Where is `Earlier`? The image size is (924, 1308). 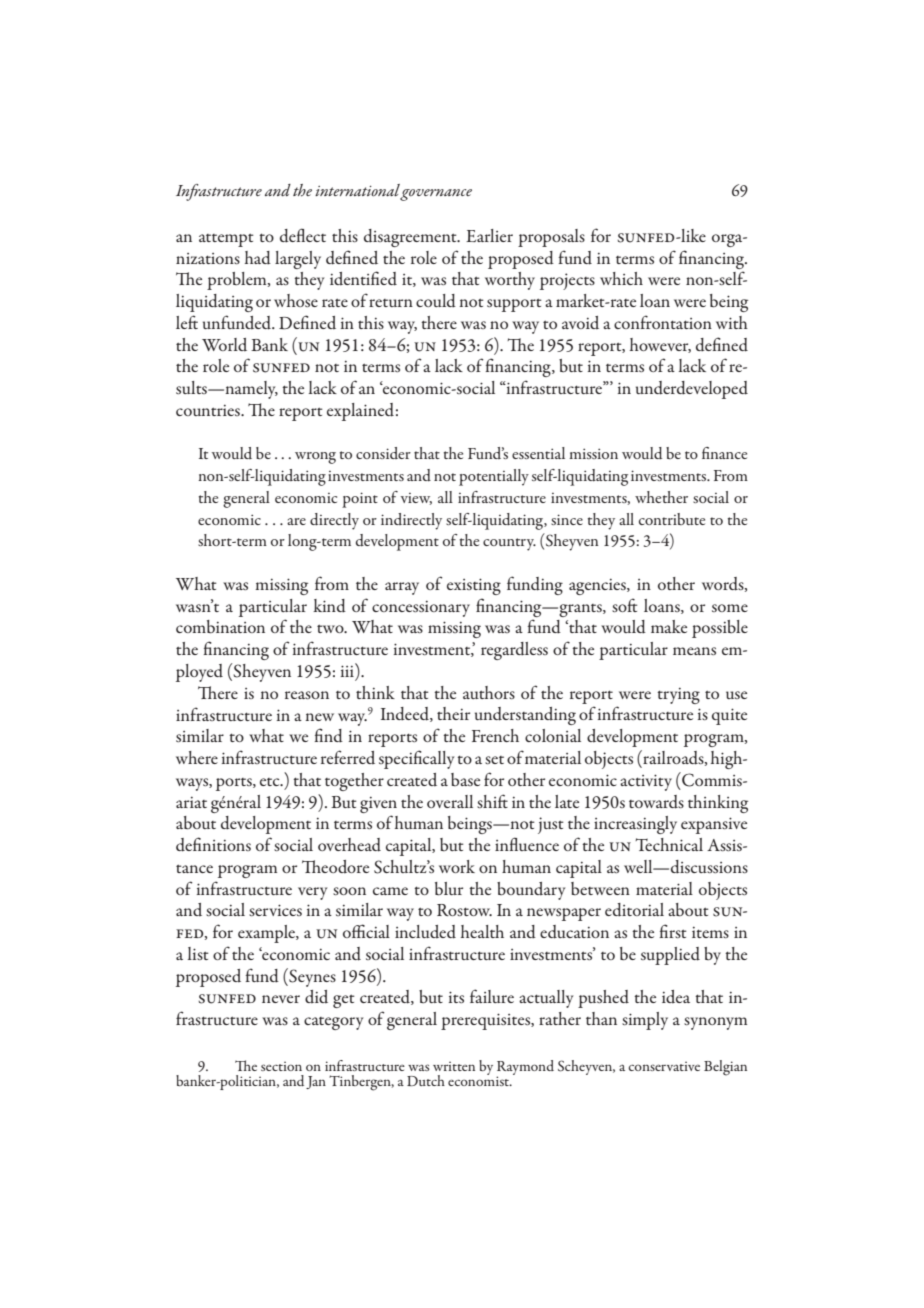 Earlier is located at coordinates (489, 235).
